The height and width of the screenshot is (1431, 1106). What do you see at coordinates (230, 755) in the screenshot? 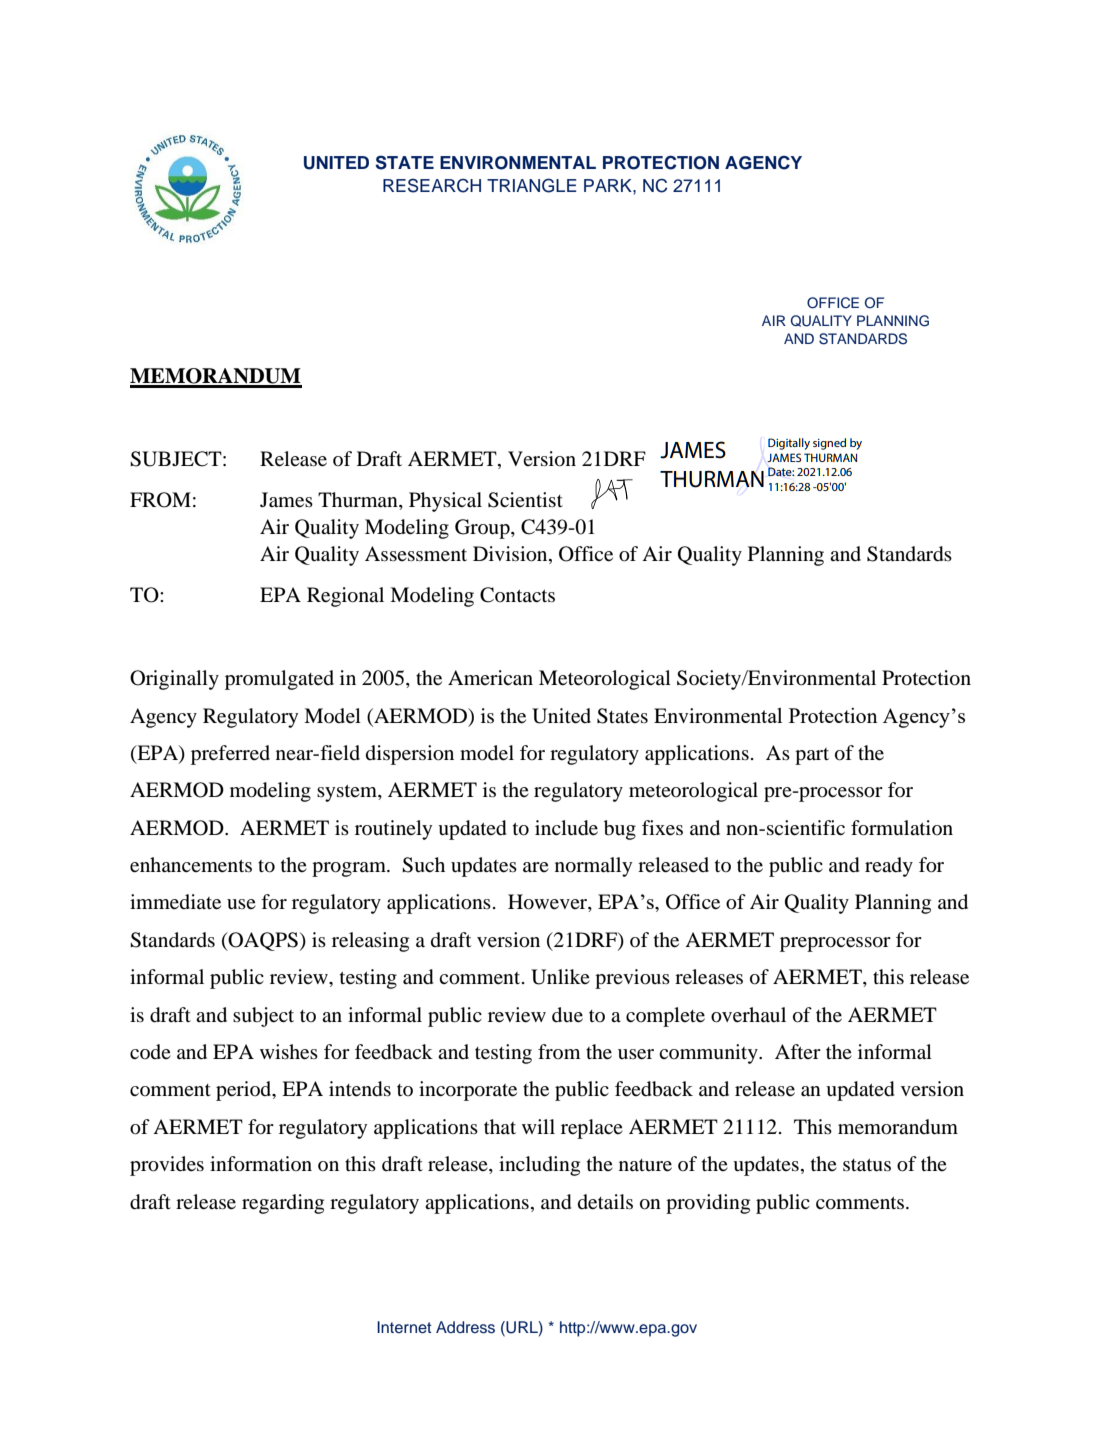
I see `preferred` at bounding box center [230, 755].
